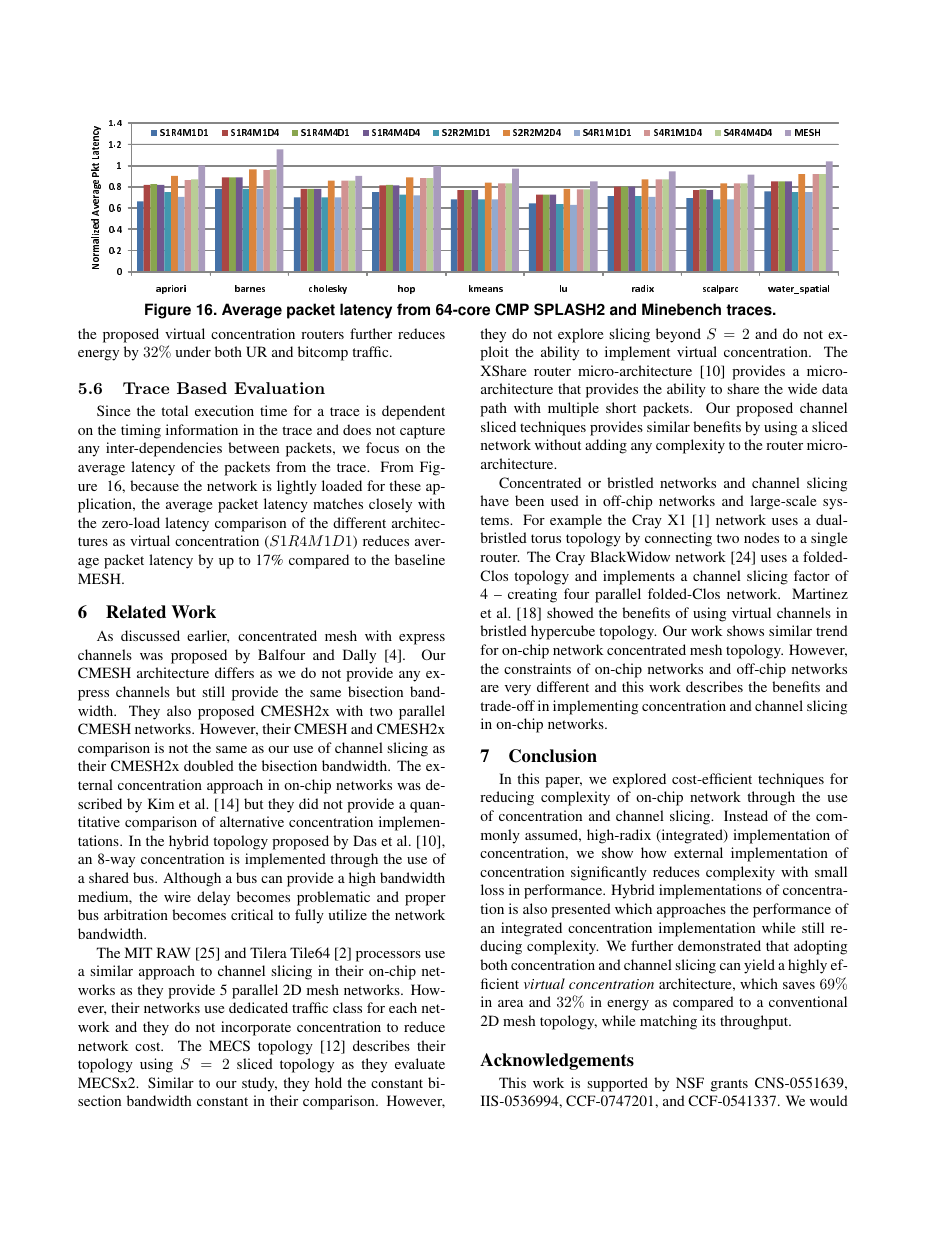 Image resolution: width=952 pixels, height=1233 pixels. What do you see at coordinates (678, 335) in the page?
I see `beyond` at bounding box center [678, 335].
